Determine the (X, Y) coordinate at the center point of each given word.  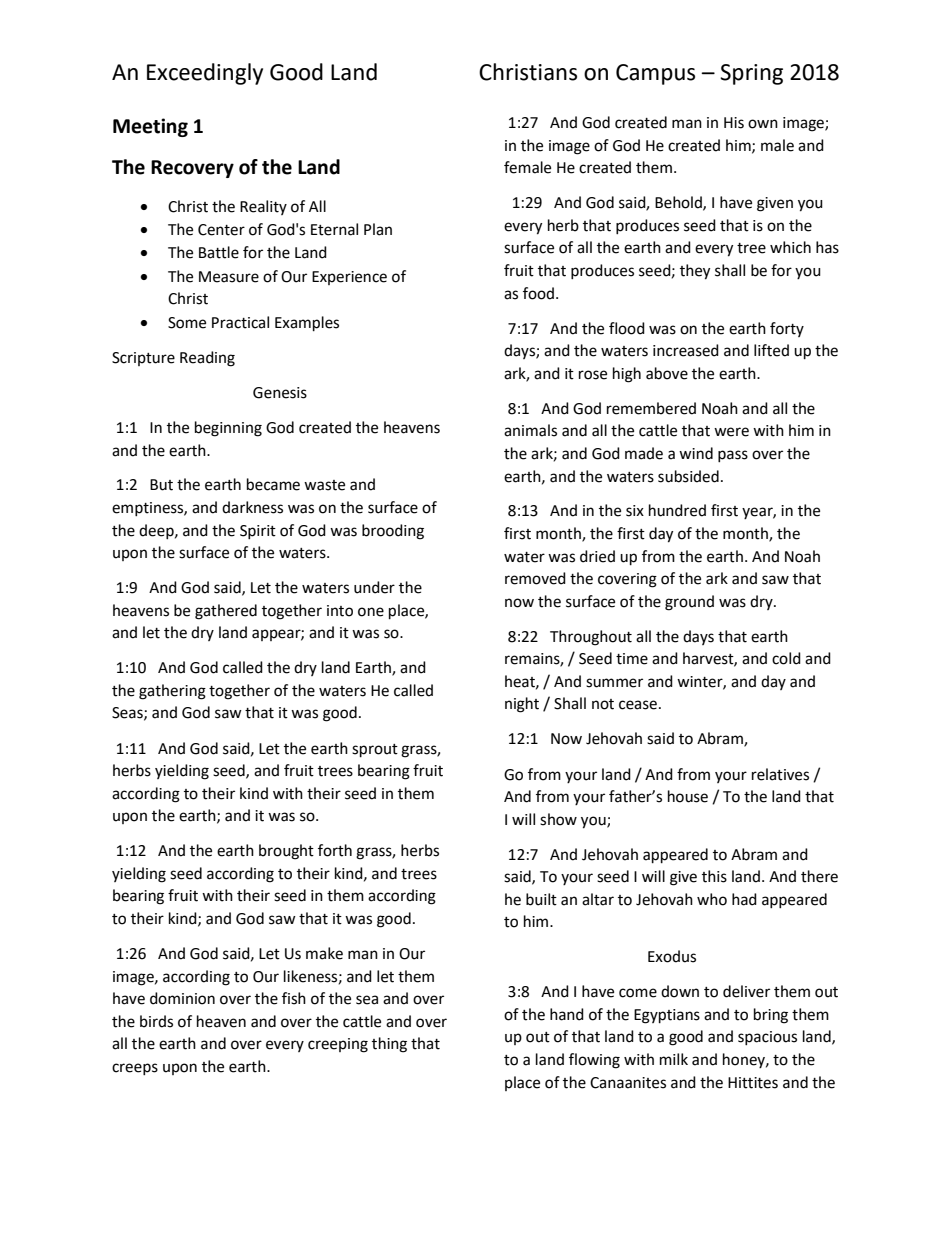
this (714, 876)
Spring (751, 74)
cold (786, 658)
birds (156, 1021)
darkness (252, 507)
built (541, 899)
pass (733, 456)
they (695, 272)
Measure (229, 277)
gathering (172, 692)
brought (286, 852)
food (538, 293)
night (522, 705)
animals (530, 430)
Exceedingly (205, 74)
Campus (655, 74)
